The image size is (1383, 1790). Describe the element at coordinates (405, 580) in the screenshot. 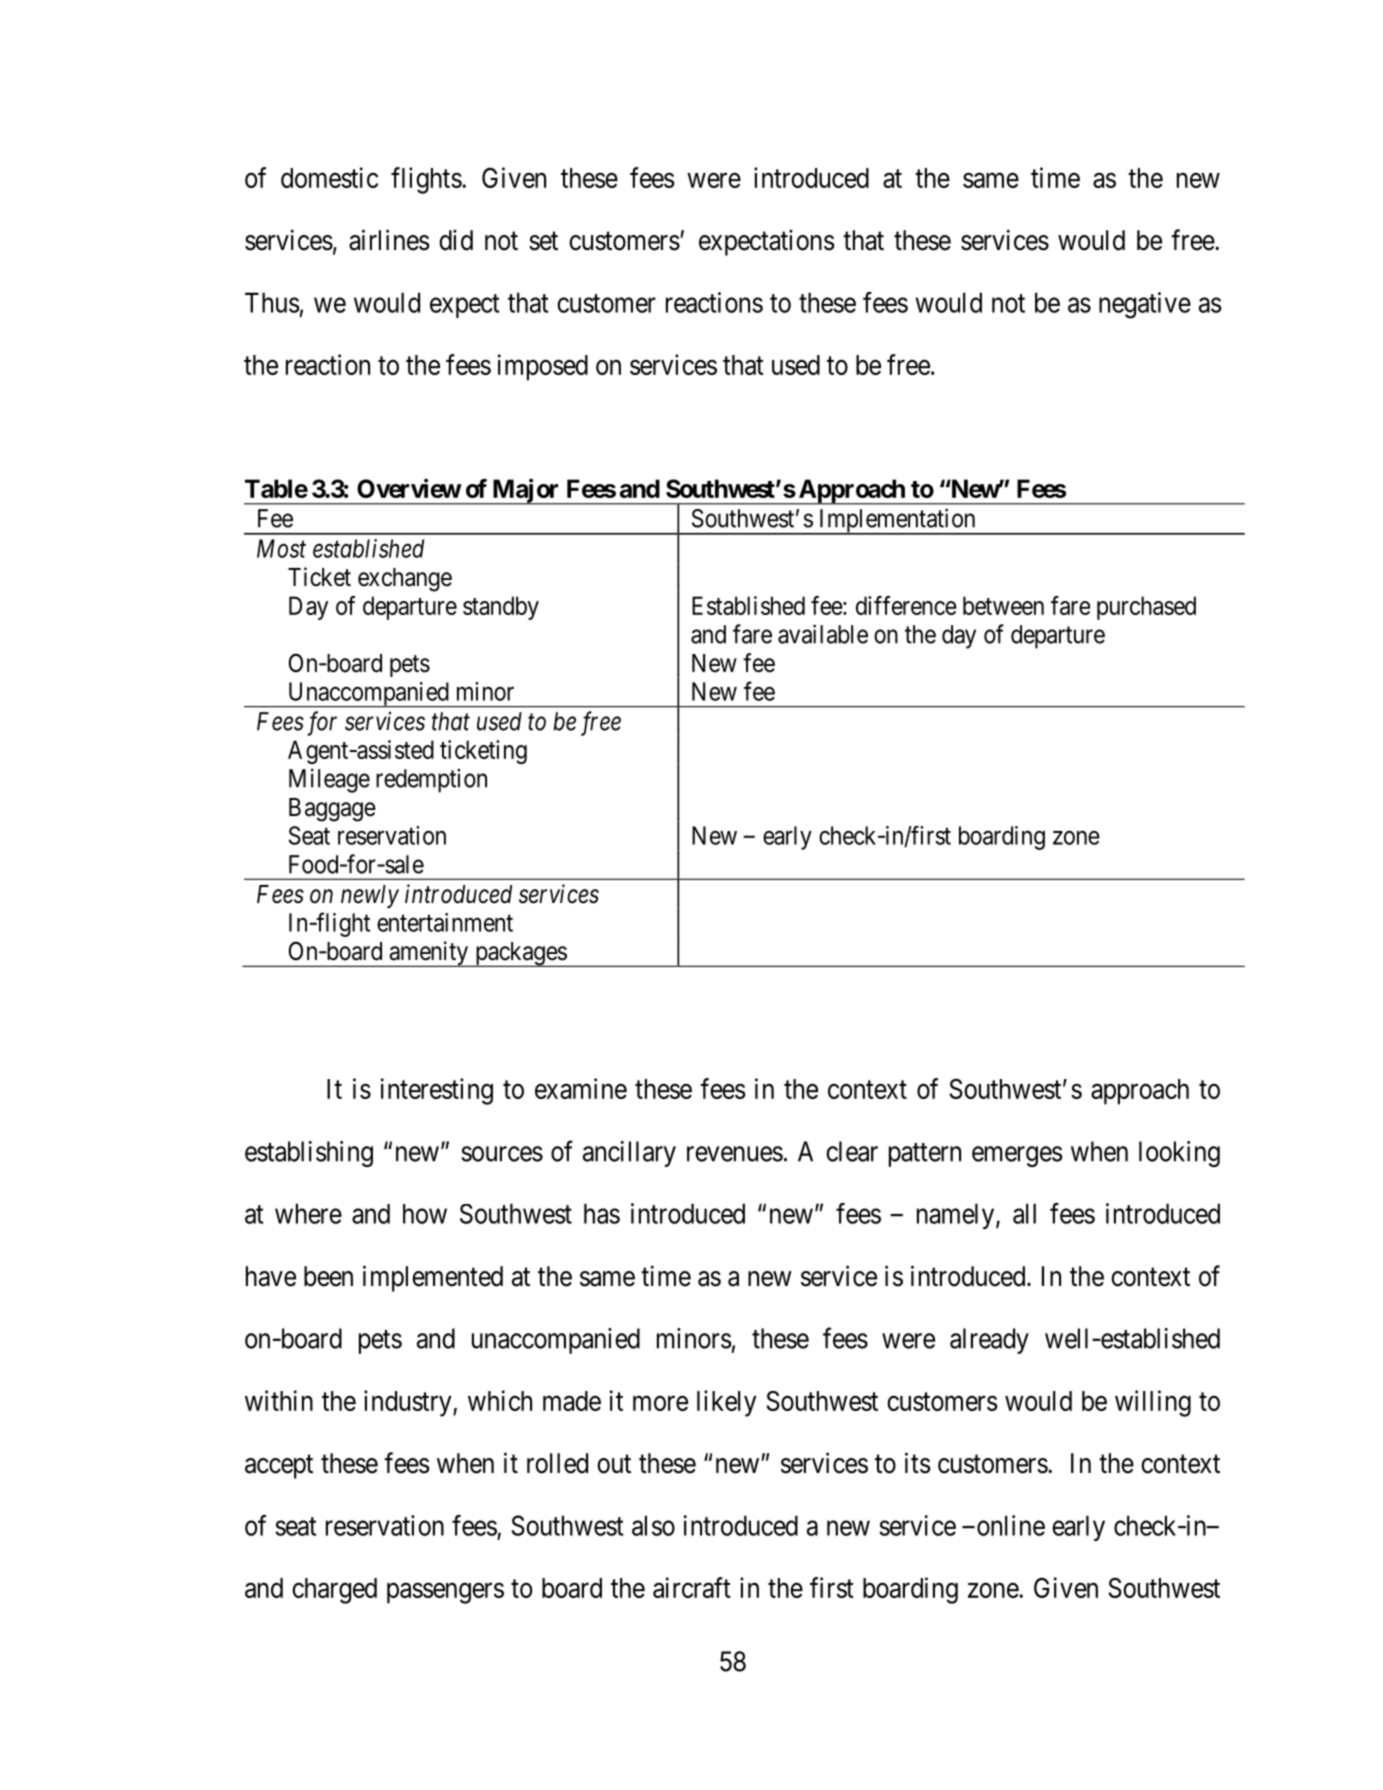

I see `exchange` at that location.
